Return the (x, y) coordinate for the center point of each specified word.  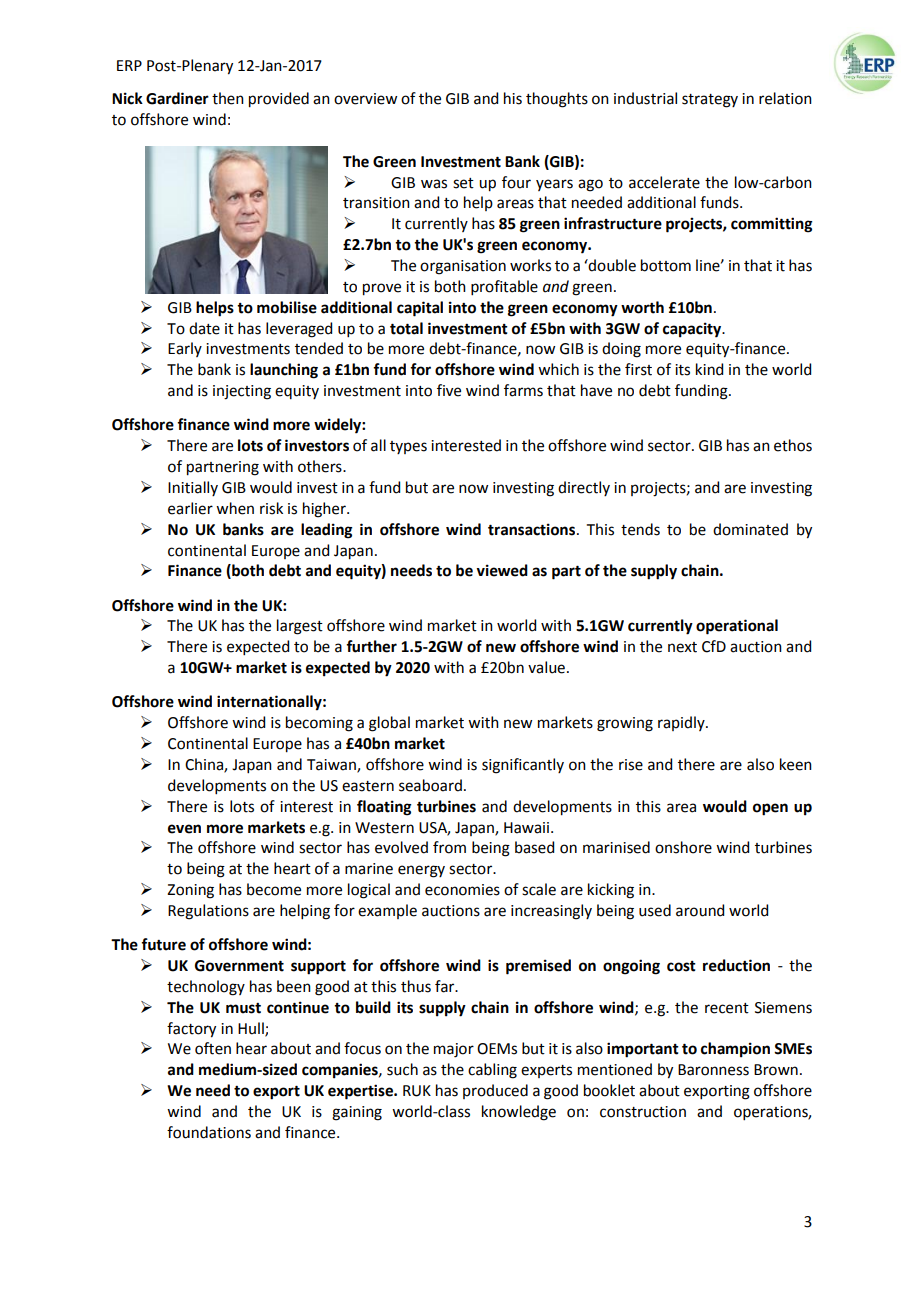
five (449, 390)
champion (735, 1050)
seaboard (430, 785)
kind (709, 369)
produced (495, 1091)
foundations (209, 1132)
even (184, 829)
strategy (710, 101)
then (228, 98)
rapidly (682, 723)
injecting (242, 392)
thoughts (557, 100)
